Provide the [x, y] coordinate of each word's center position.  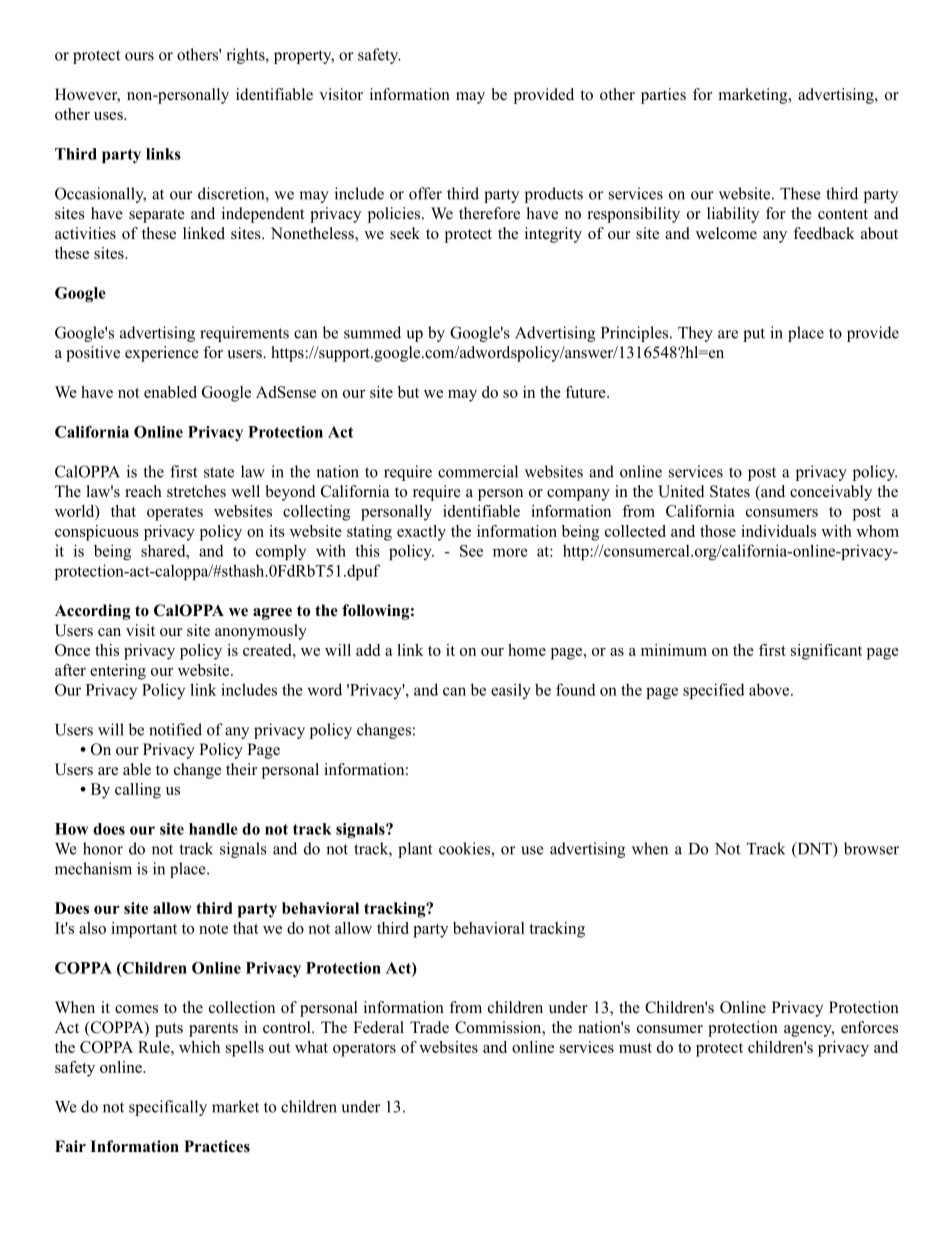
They [695, 334]
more [510, 552]
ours [139, 56]
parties [663, 96]
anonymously [261, 632]
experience [162, 354]
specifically [168, 1108]
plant [415, 850]
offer [425, 193]
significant [826, 652]
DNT [814, 849]
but [408, 392]
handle [213, 829]
